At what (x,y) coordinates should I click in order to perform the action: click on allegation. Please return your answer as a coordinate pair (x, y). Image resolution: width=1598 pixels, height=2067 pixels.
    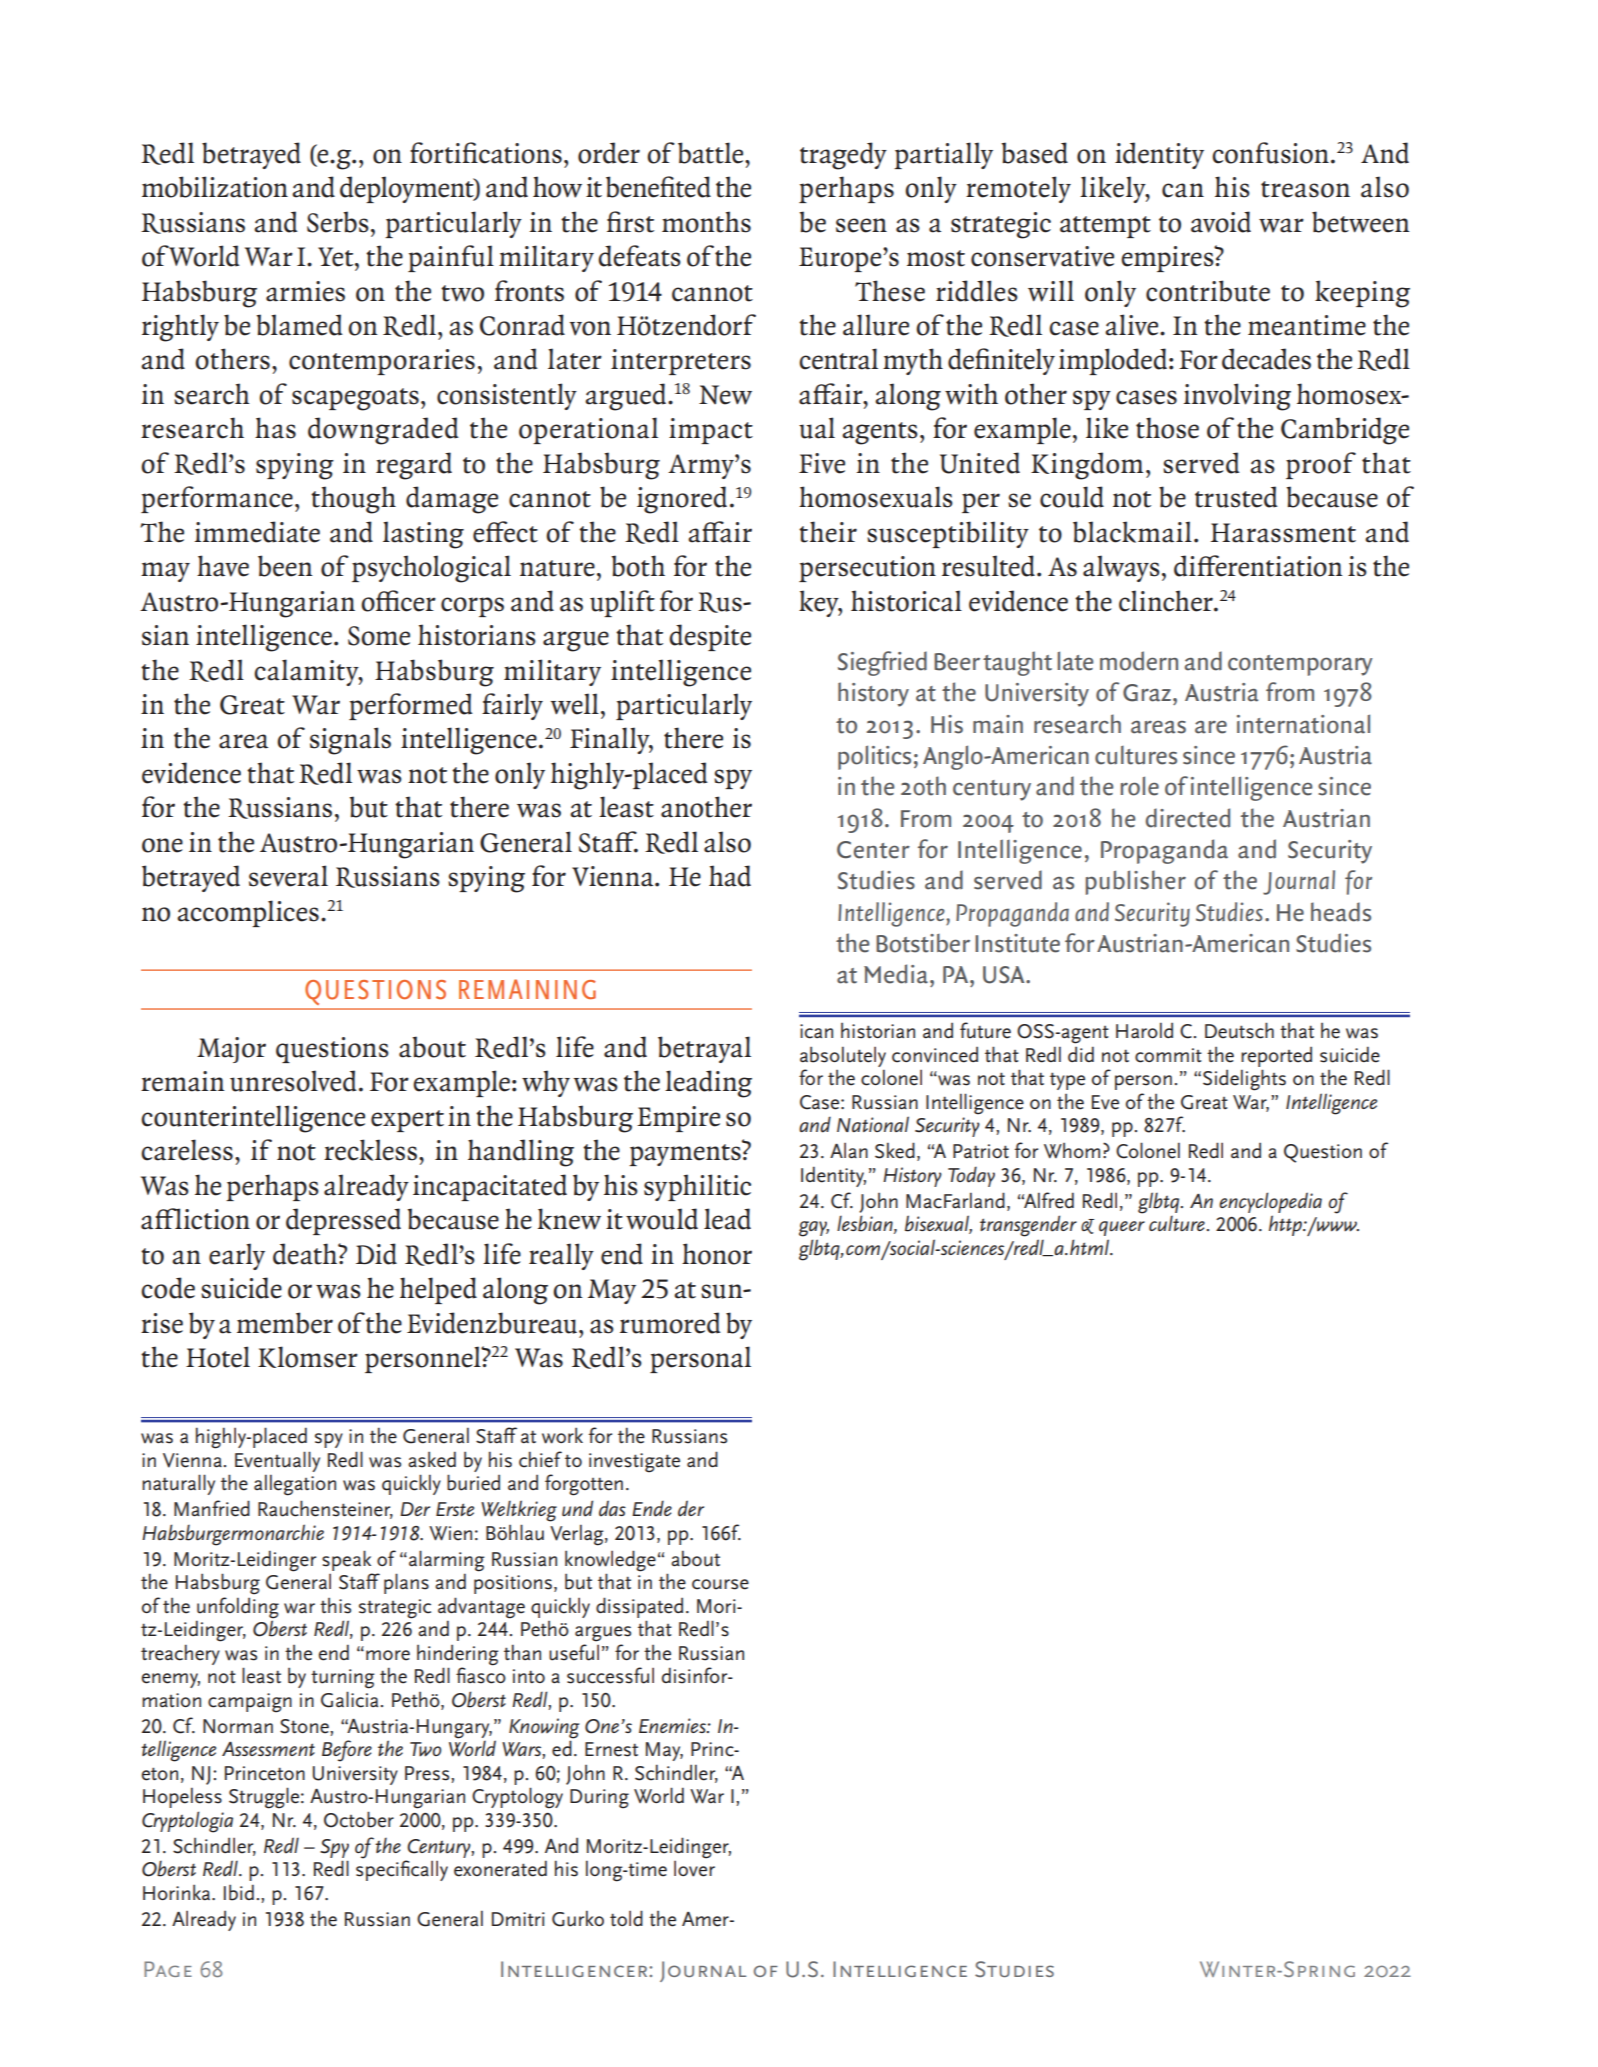
    Looking at the image, I should click on (295, 1485).
